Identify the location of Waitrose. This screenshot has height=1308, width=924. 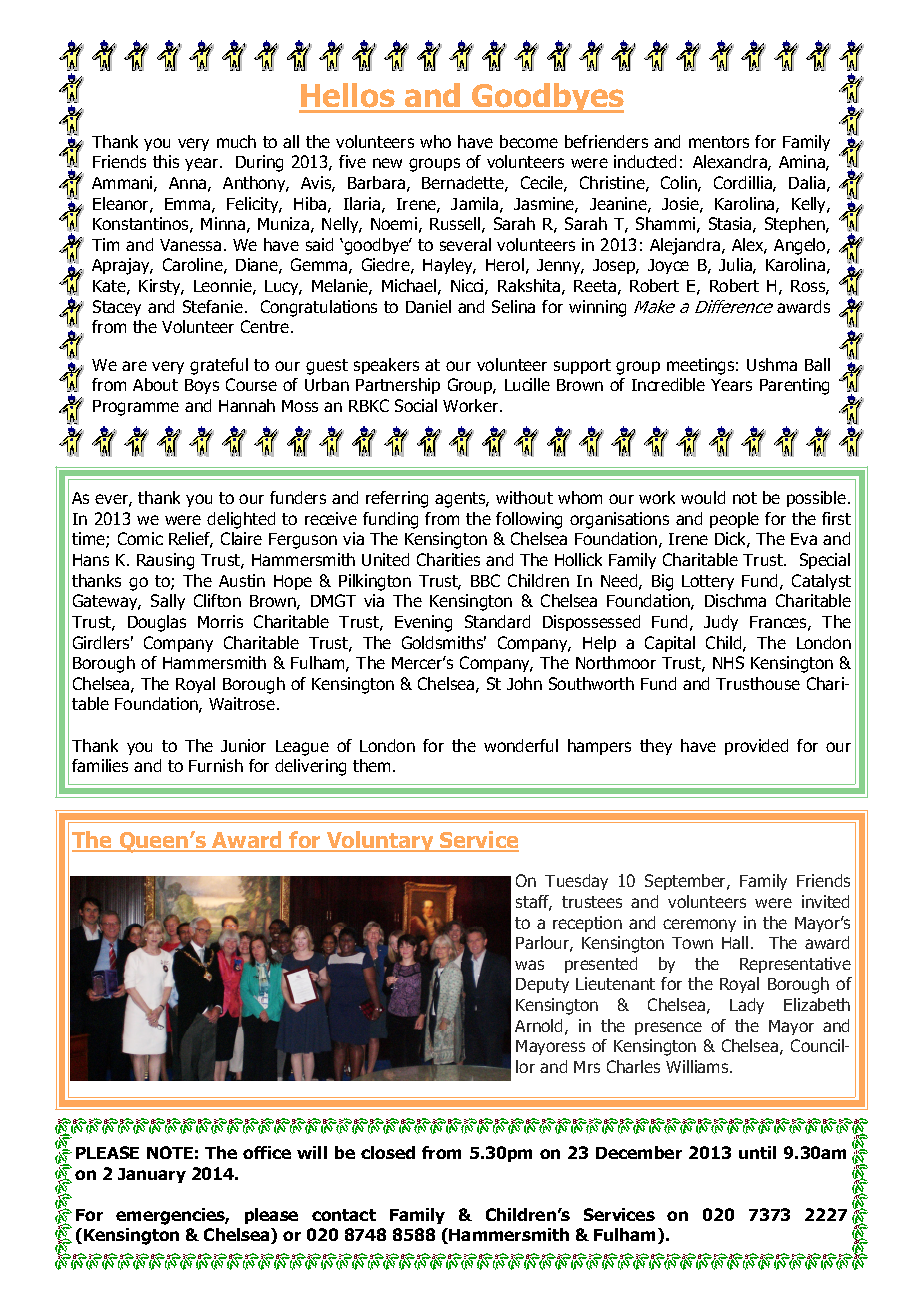
(242, 703).
